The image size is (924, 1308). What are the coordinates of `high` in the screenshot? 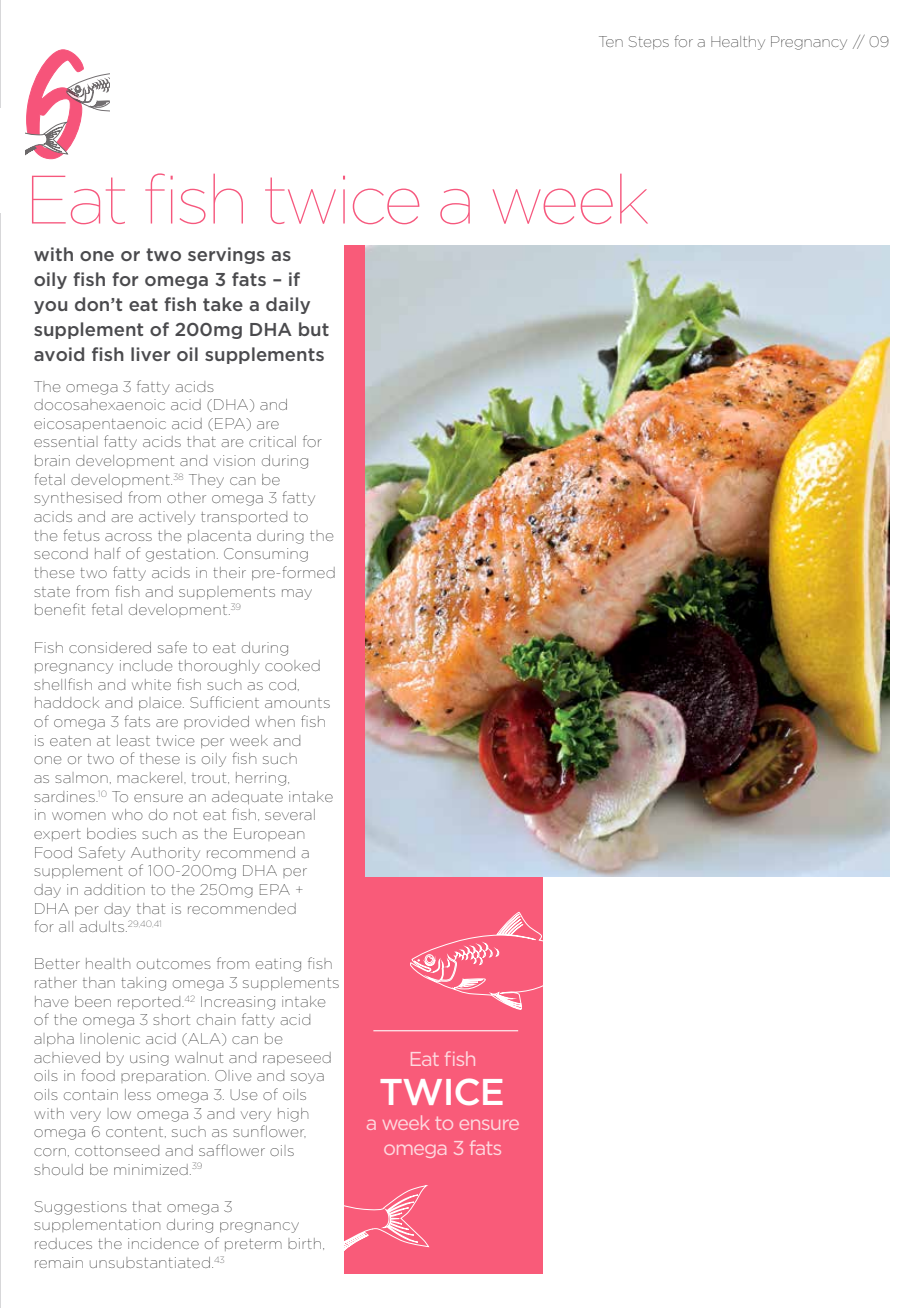 It's located at (293, 1115).
